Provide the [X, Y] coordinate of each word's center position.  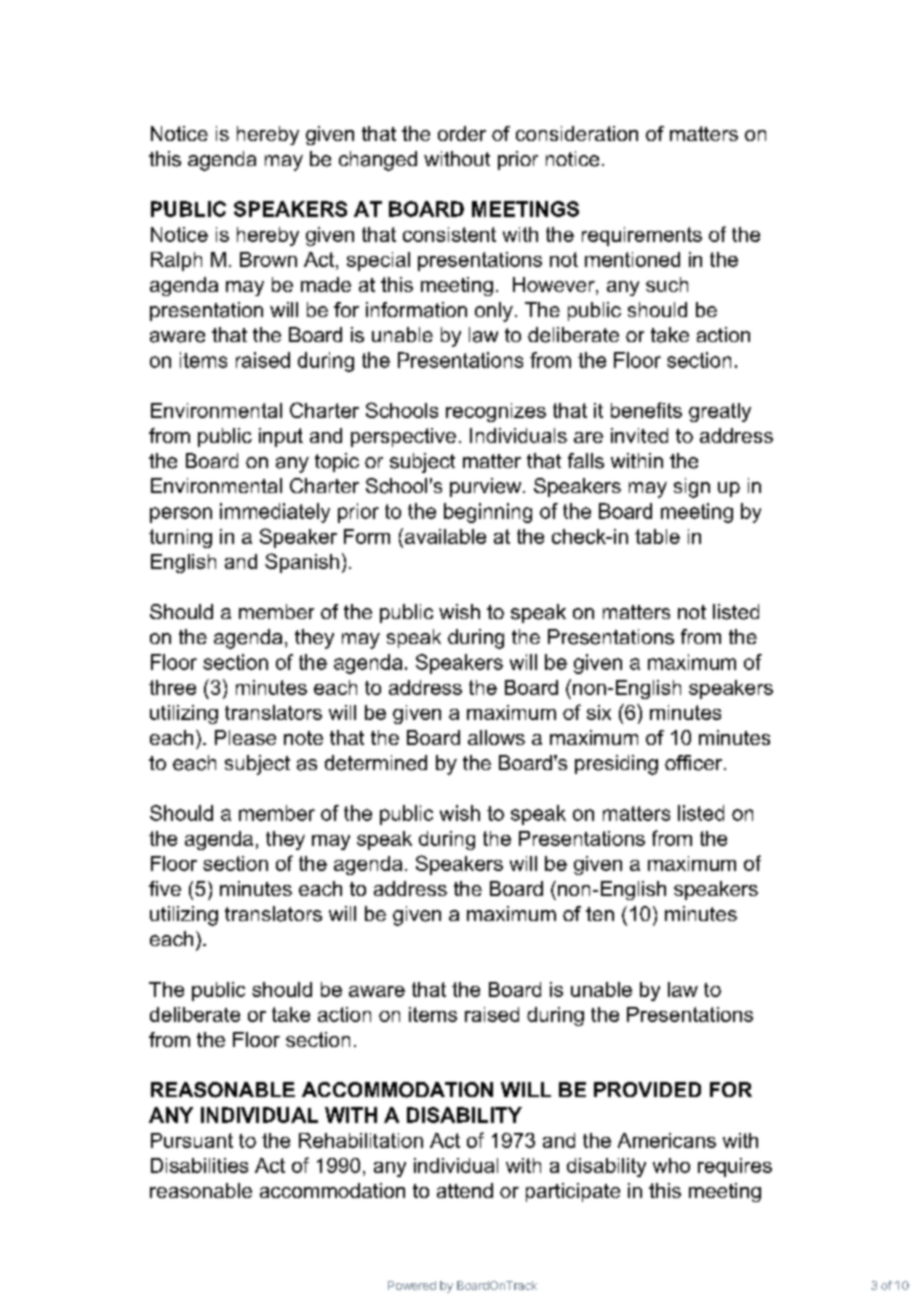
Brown [268, 259]
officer [693, 763]
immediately [275, 513]
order [462, 133]
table [657, 536]
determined [376, 763]
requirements [642, 236]
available [445, 536]
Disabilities [199, 1165]
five [165, 888]
